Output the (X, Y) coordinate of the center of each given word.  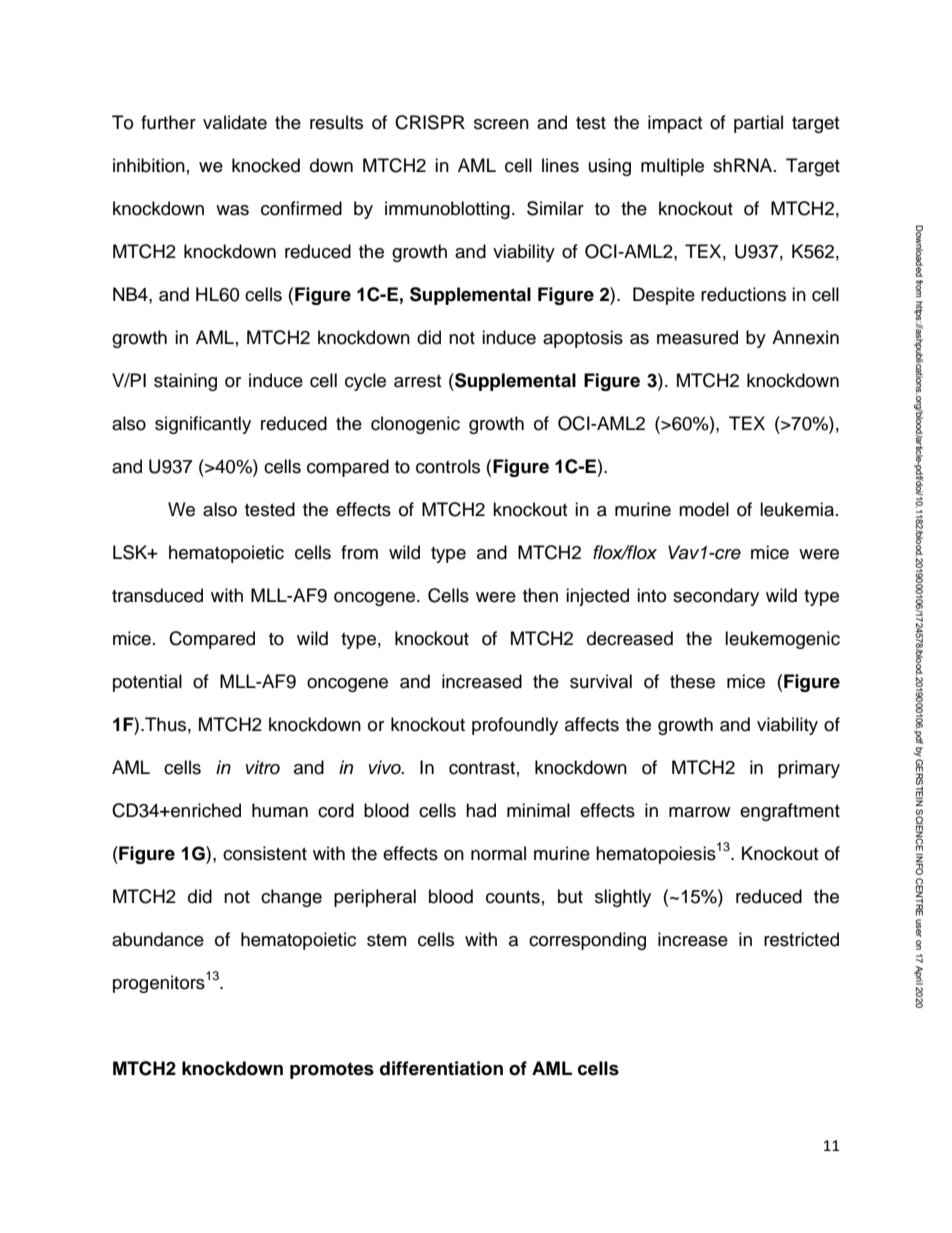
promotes (332, 1070)
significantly (203, 425)
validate (235, 122)
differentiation (441, 1068)
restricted (801, 939)
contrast (482, 768)
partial (758, 124)
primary (809, 769)
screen (501, 124)
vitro (263, 767)
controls (448, 466)
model (704, 509)
